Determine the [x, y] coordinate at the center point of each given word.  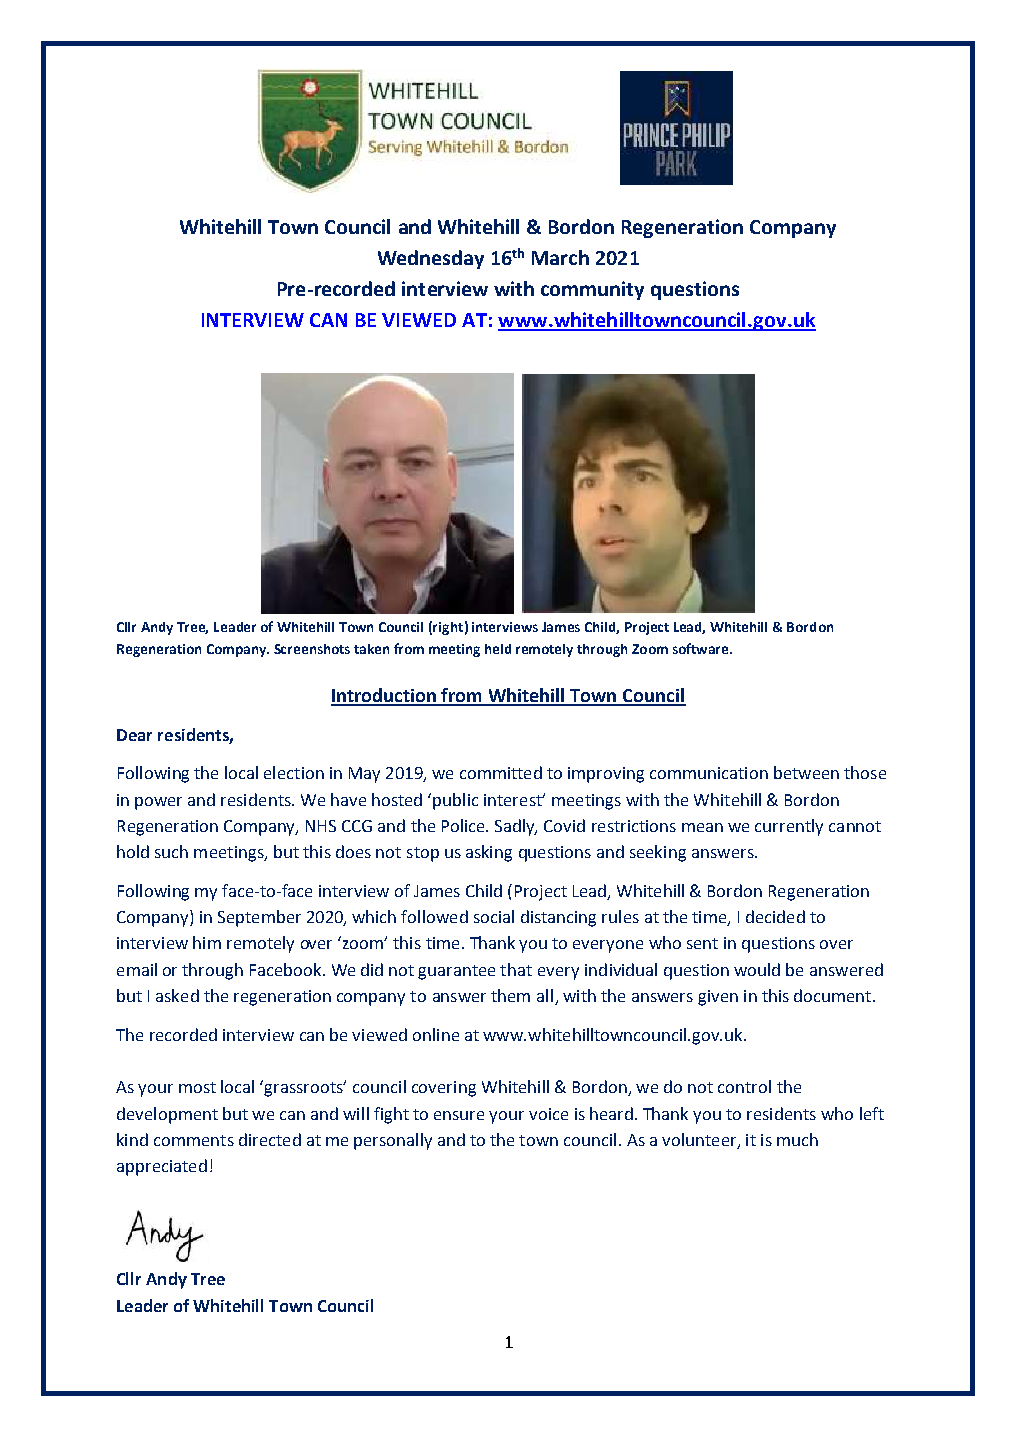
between [806, 772]
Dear [134, 735]
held [498, 649]
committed [501, 772]
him [207, 942]
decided [775, 916]
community [592, 290]
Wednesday [431, 259]
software [702, 648]
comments [194, 1140]
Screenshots [312, 649]
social [494, 916]
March [560, 257]
